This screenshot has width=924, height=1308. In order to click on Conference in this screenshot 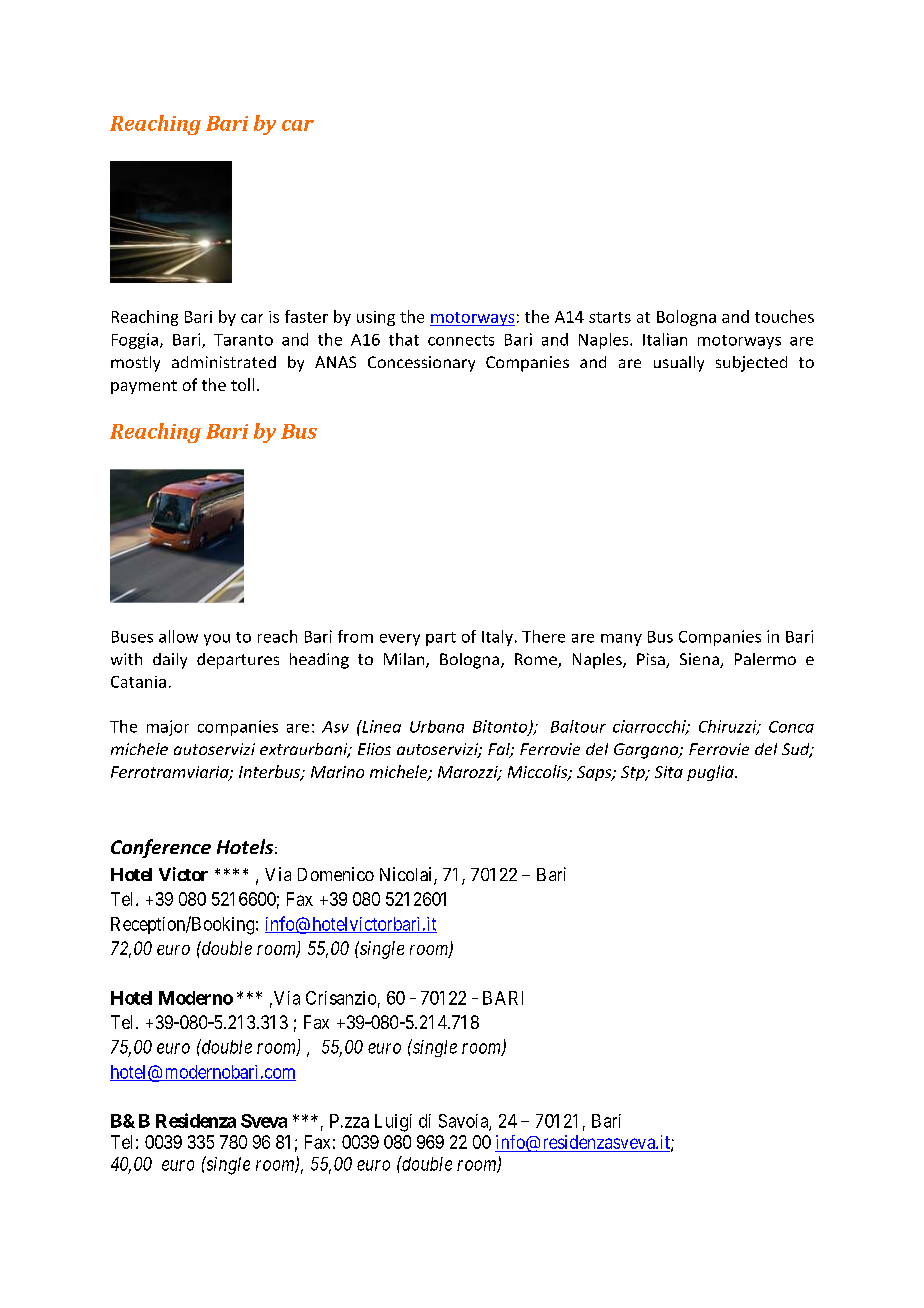, I will do `click(161, 848)`.
